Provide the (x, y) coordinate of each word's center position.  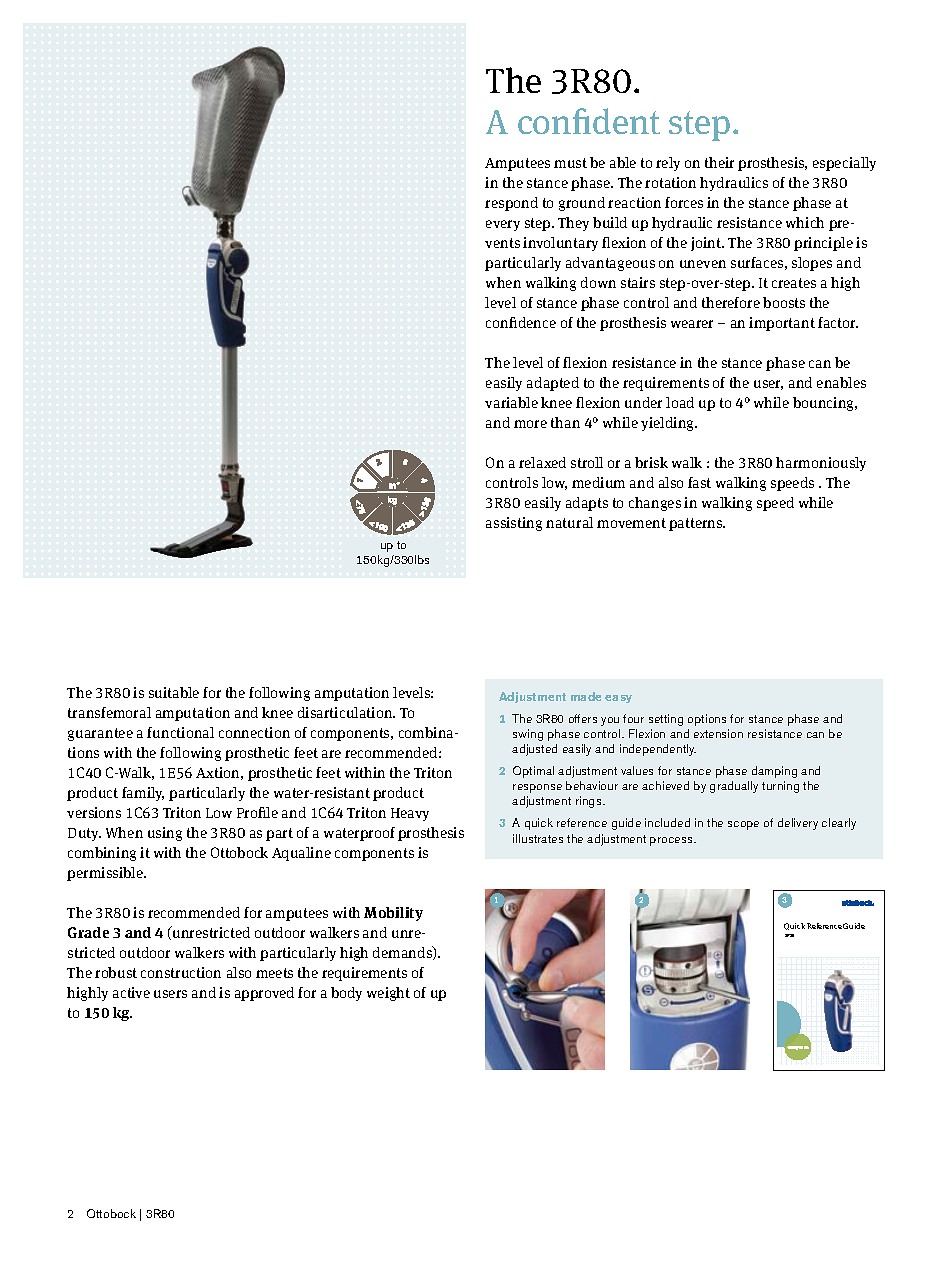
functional (180, 732)
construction (181, 972)
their (719, 162)
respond (511, 204)
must (570, 163)
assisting (514, 524)
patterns (697, 524)
